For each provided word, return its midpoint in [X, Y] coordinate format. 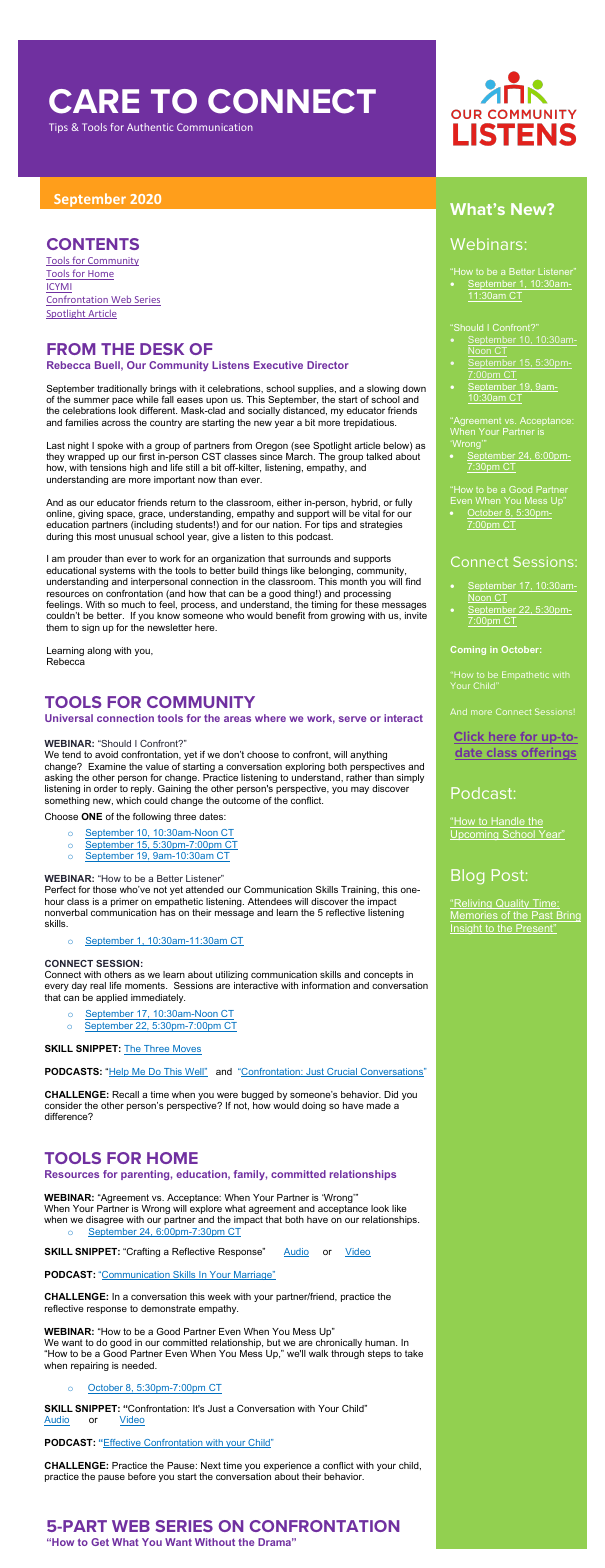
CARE [94, 101]
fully [403, 503]
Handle [508, 822]
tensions [108, 467]
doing [314, 1106]
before [142, 1476]
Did [391, 1094]
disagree [105, 1220]
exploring [305, 769]
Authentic [150, 127]
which [128, 800]
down [414, 388]
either [289, 502]
